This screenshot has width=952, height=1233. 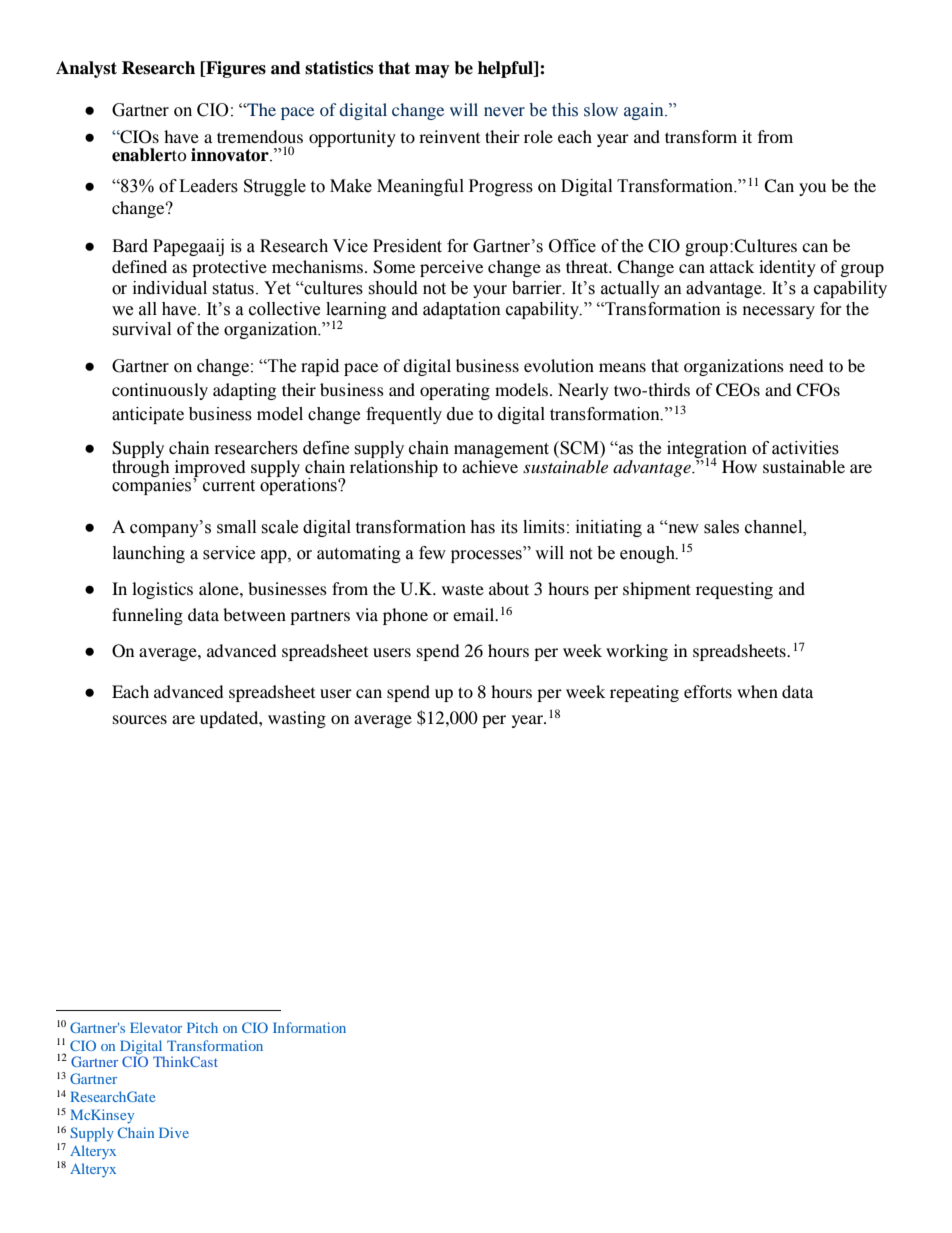 What do you see at coordinates (235, 69) in the screenshot?
I see `Figures` at bounding box center [235, 69].
